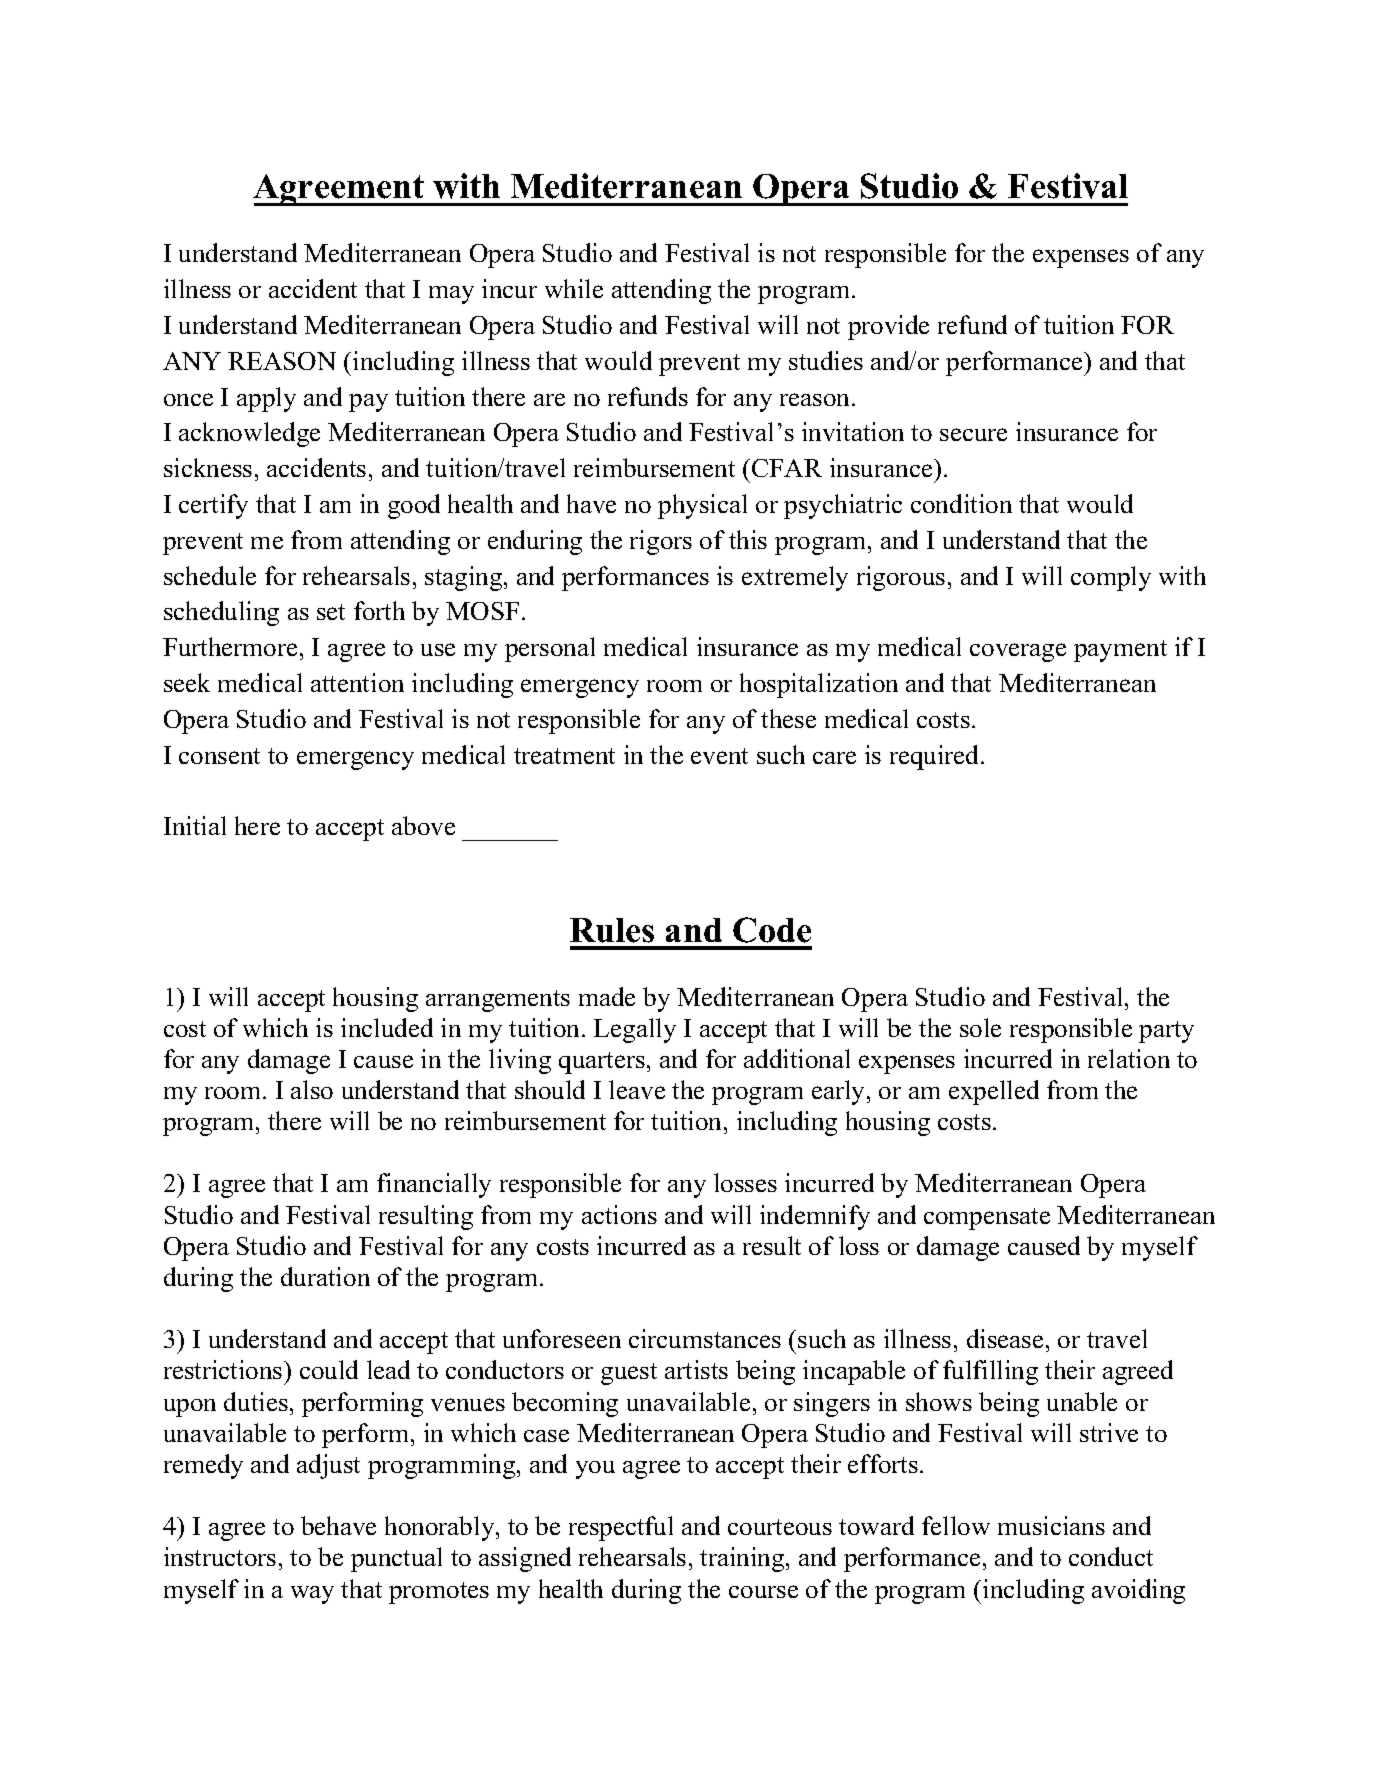  What do you see at coordinates (266, 399) in the screenshot?
I see `apply` at bounding box center [266, 399].
